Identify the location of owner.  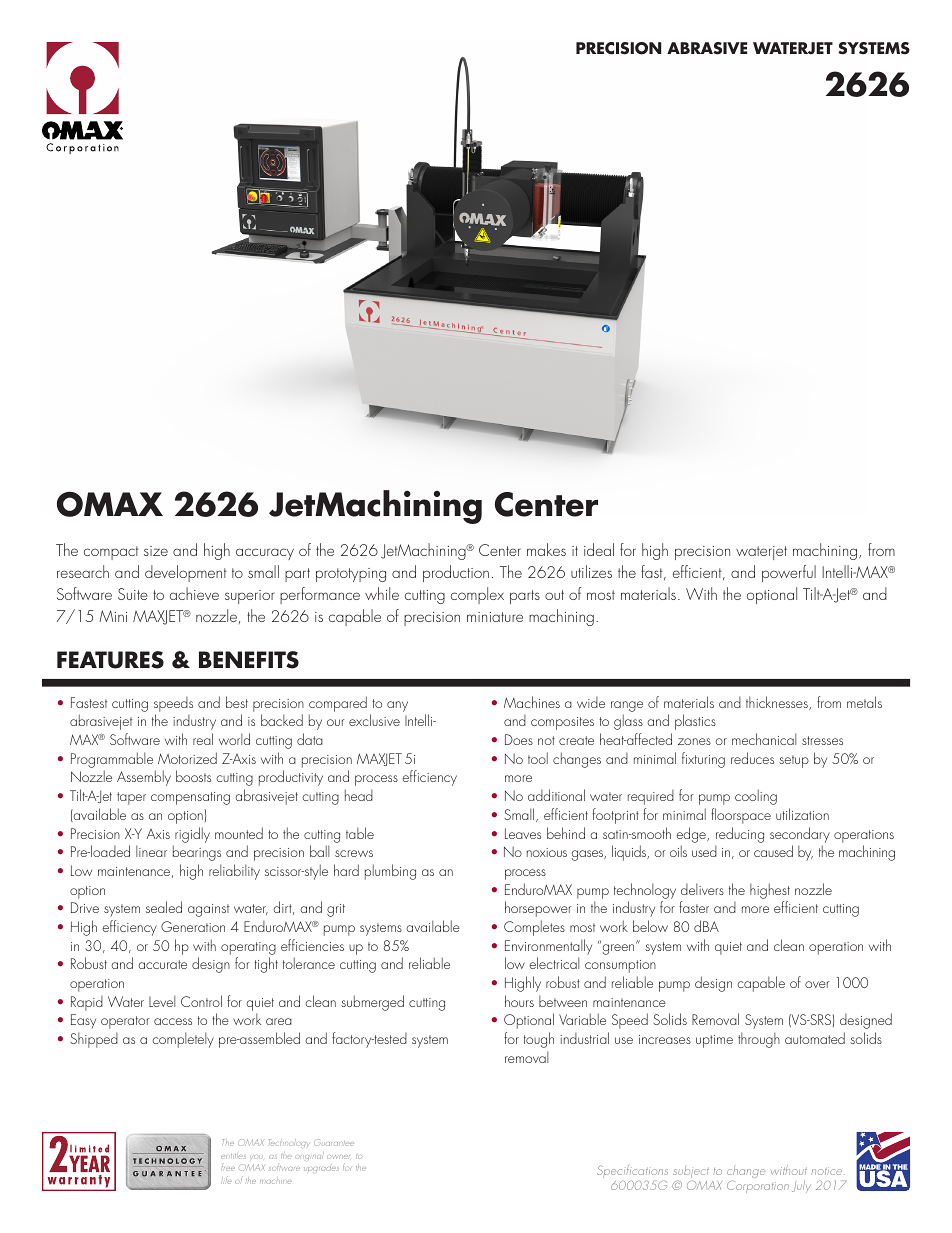
(338, 1157).
